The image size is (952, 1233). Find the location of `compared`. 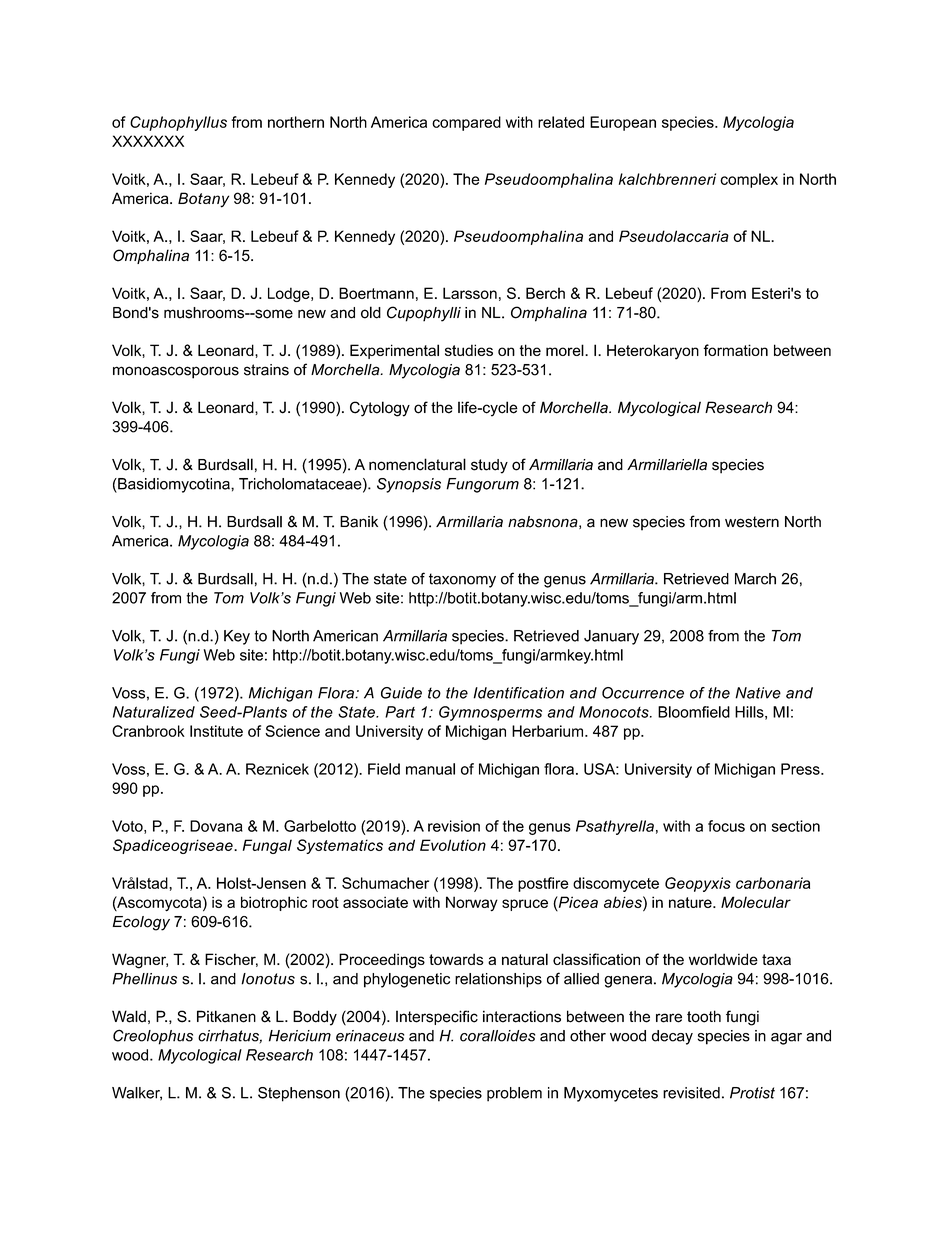

compared is located at coordinates (466, 123).
